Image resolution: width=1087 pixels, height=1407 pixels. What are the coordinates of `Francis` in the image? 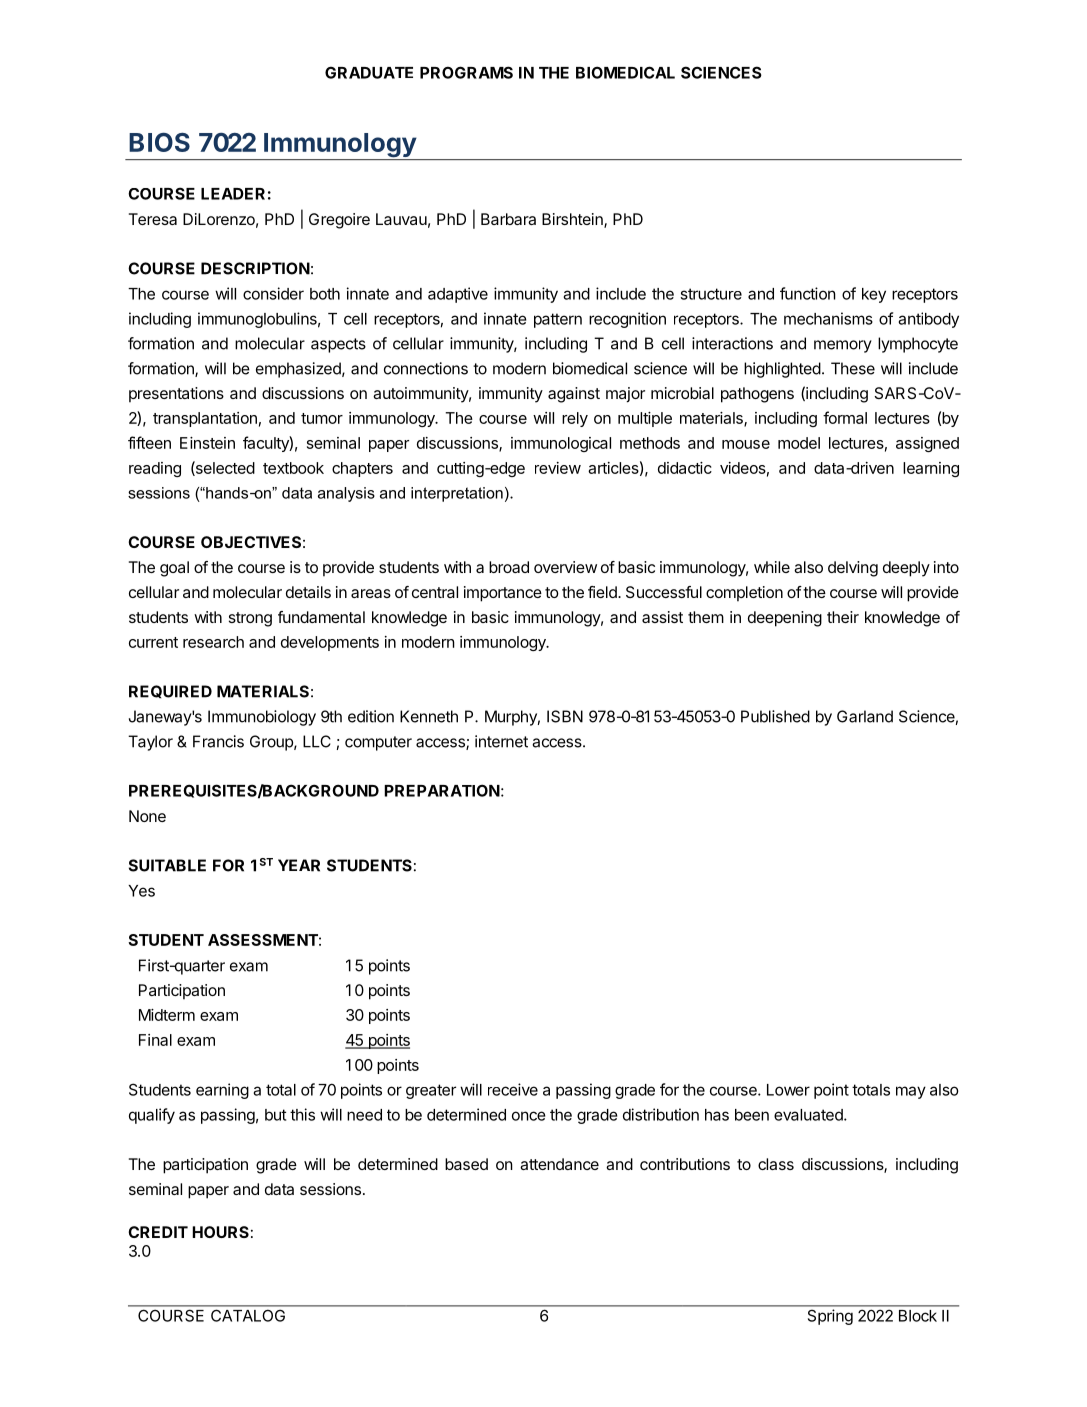 It's located at (218, 741).
